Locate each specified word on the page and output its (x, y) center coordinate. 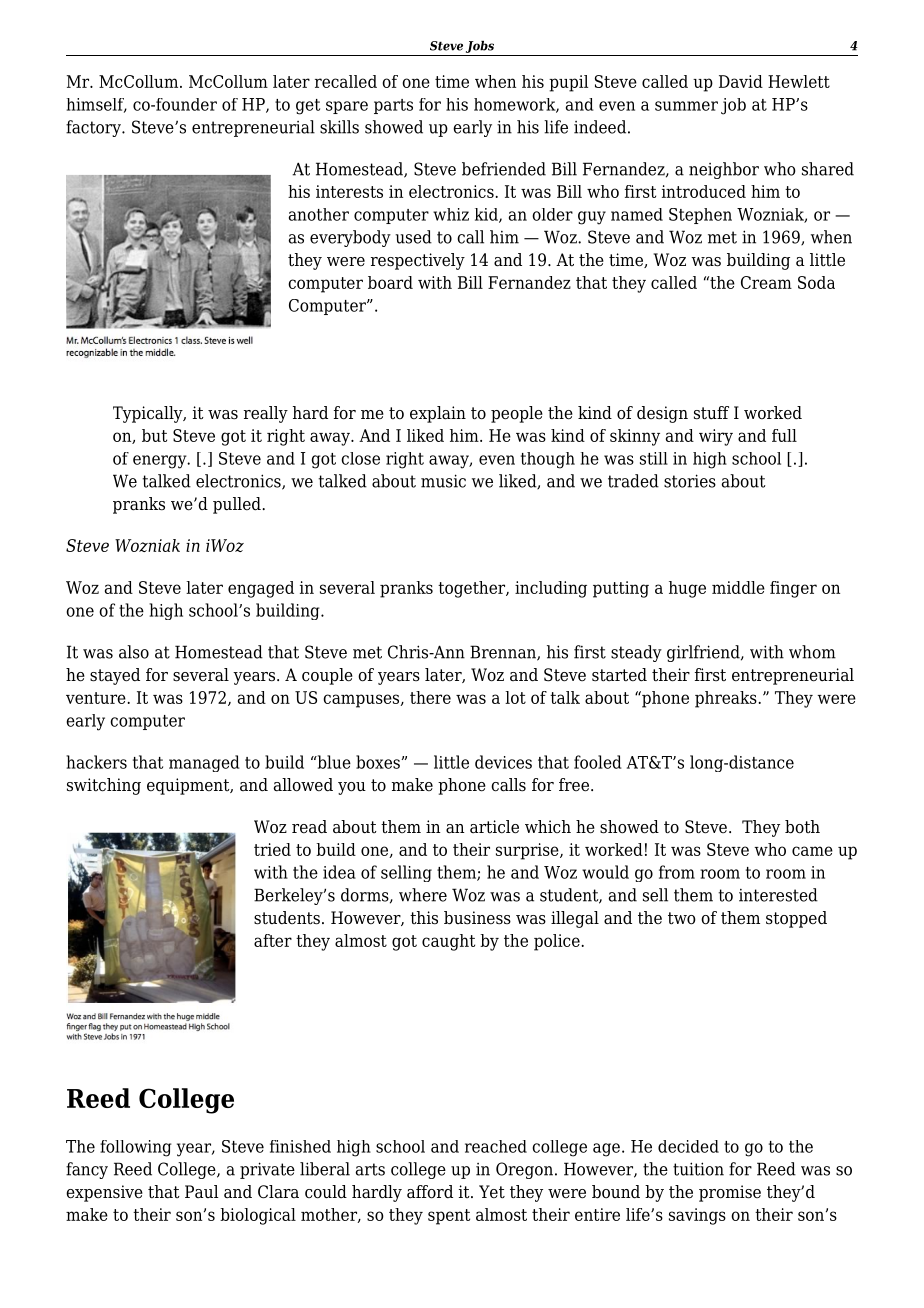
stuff (711, 413)
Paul (202, 1192)
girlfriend (704, 653)
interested (778, 895)
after (273, 940)
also (134, 652)
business (477, 918)
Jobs (480, 47)
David (741, 81)
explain (438, 414)
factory (94, 128)
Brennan (504, 653)
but (154, 435)
